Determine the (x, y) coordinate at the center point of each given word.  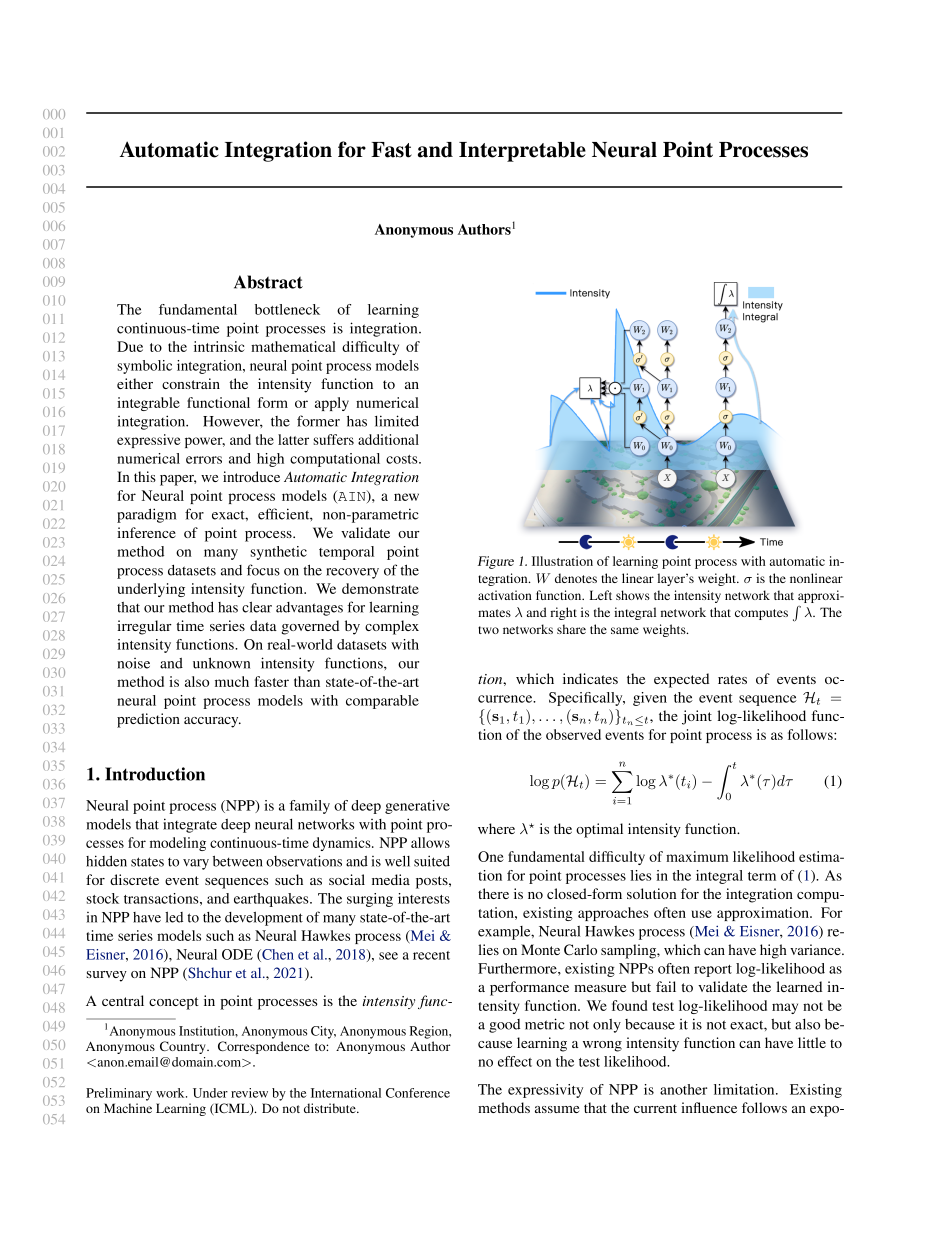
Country (184, 1047)
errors (204, 460)
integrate (190, 825)
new (406, 497)
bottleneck (287, 309)
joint (697, 717)
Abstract (268, 282)
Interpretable (522, 152)
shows (633, 595)
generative (417, 807)
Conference (418, 1093)
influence (709, 1107)
